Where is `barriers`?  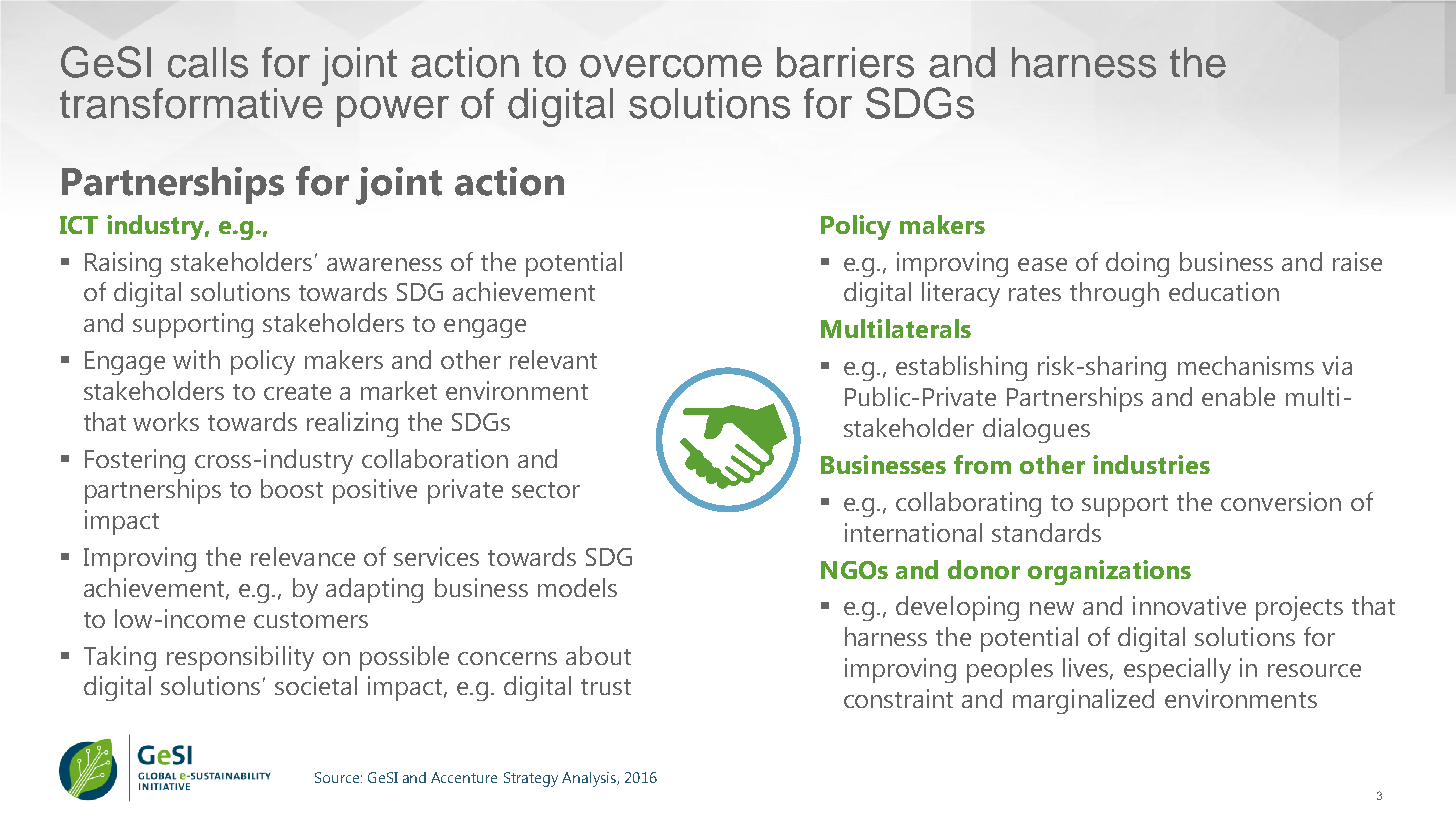
barriers is located at coordinates (845, 62).
